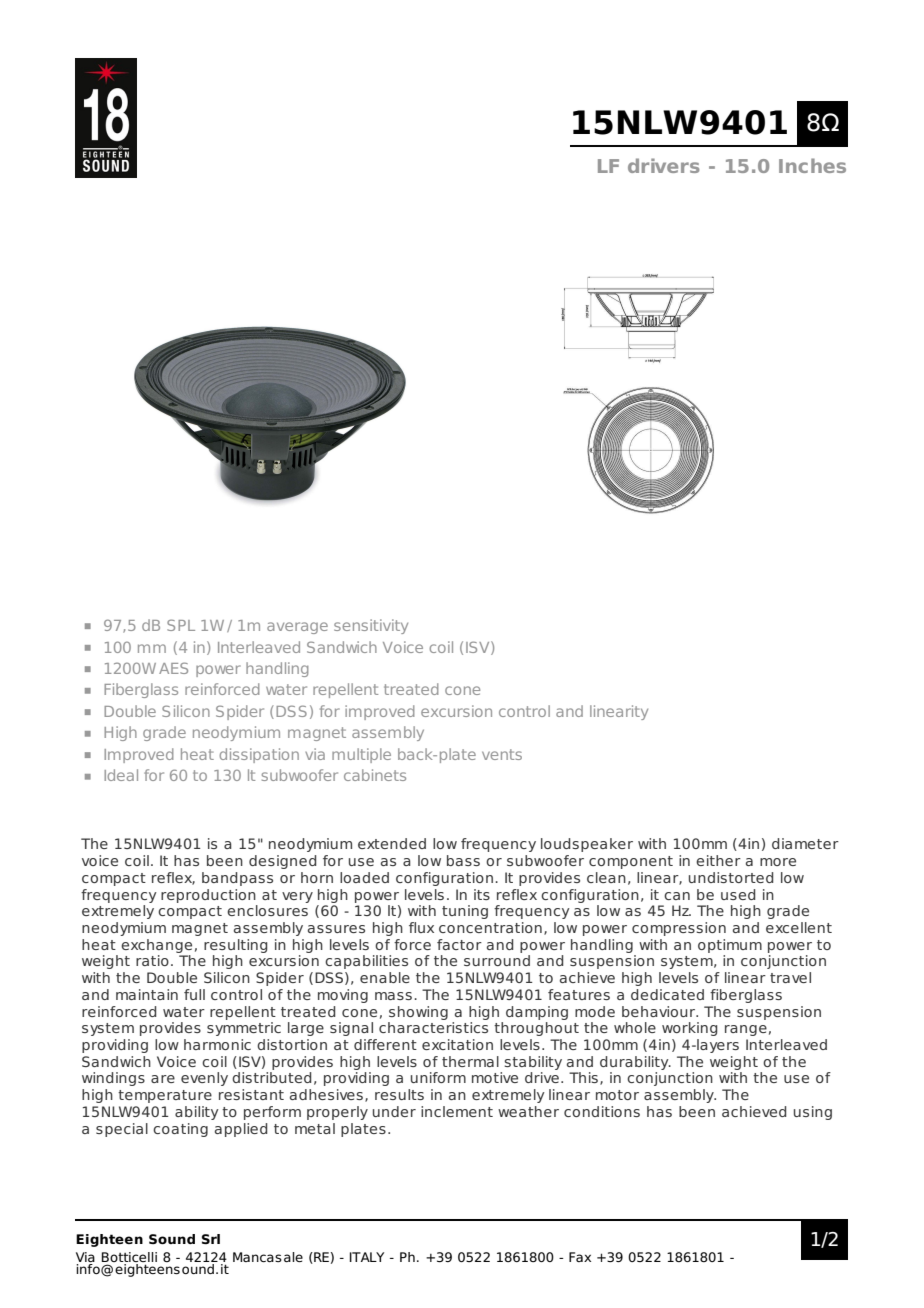  Describe the element at coordinates (730, 946) in the screenshot. I see `optimum` at that location.
